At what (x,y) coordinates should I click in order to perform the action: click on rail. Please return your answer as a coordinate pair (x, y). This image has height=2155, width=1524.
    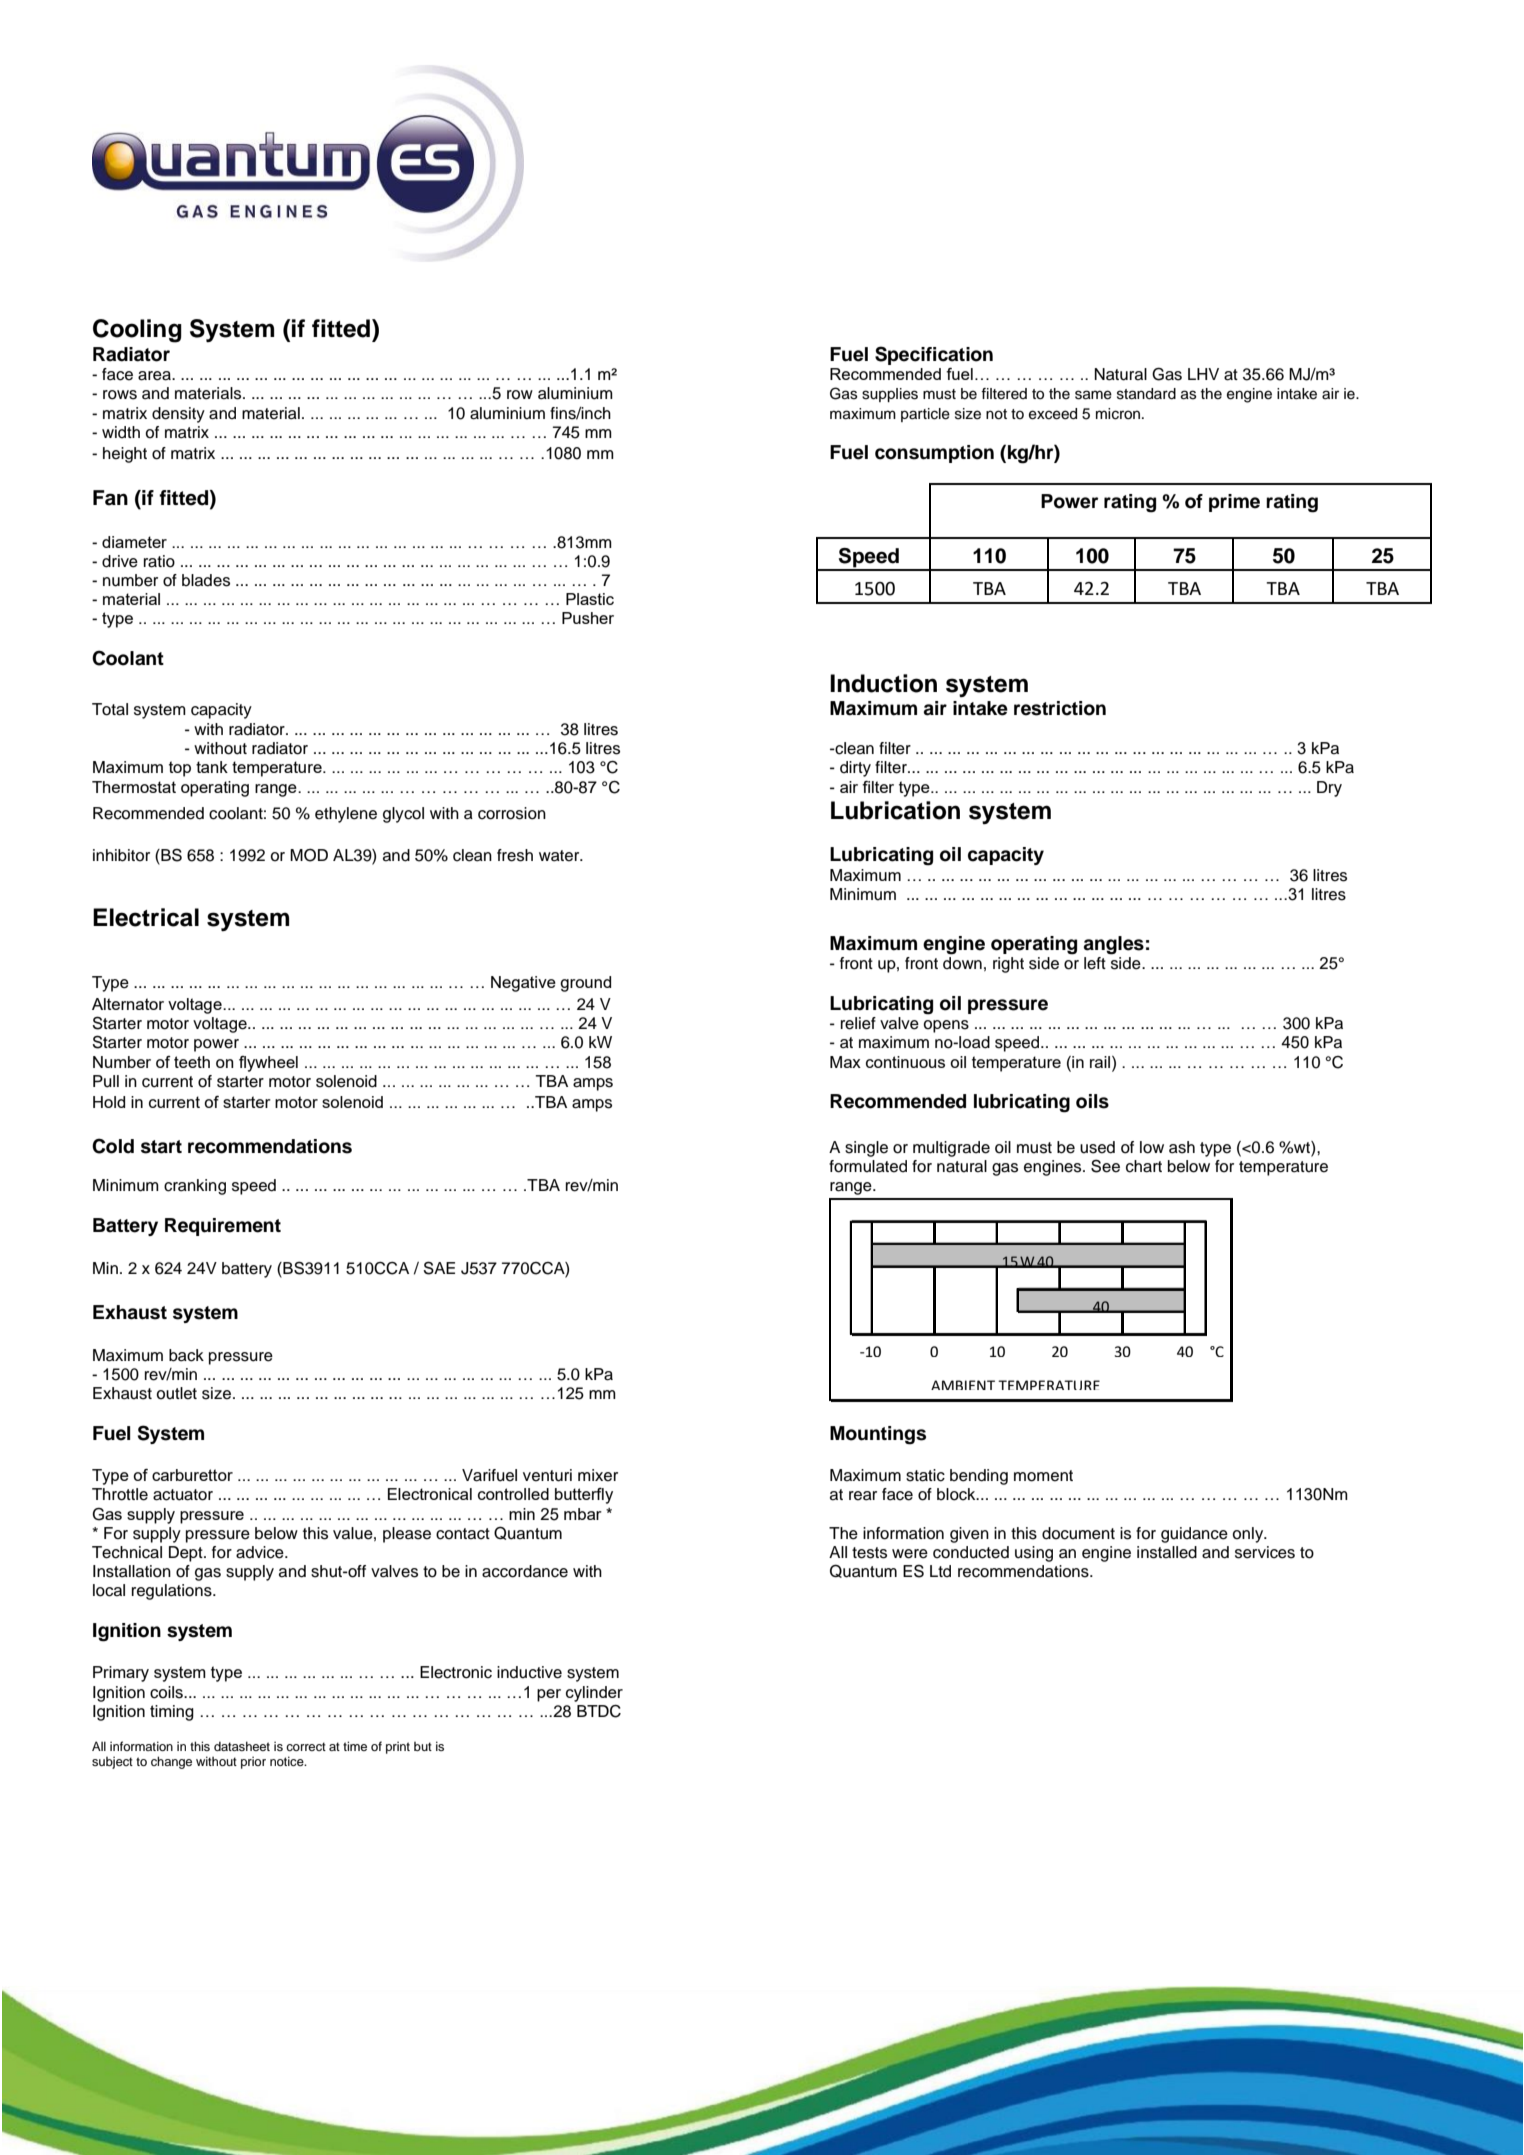
    Looking at the image, I should click on (1101, 1062).
